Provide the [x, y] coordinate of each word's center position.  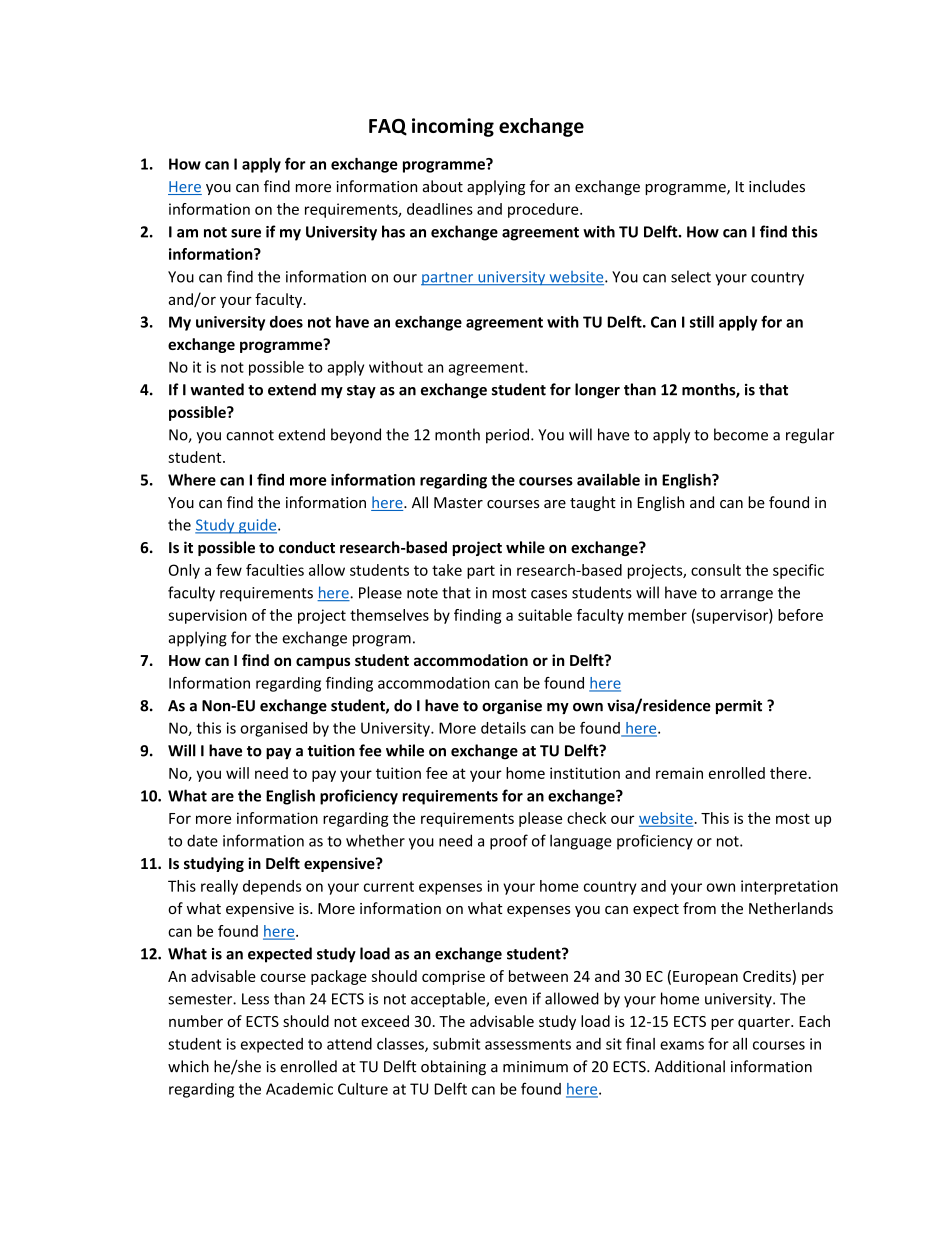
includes [777, 186]
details [503, 728]
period [507, 436]
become [741, 434]
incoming [453, 127]
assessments [528, 1044]
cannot [250, 435]
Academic [299, 1089]
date [202, 840]
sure [246, 233]
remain [679, 773]
